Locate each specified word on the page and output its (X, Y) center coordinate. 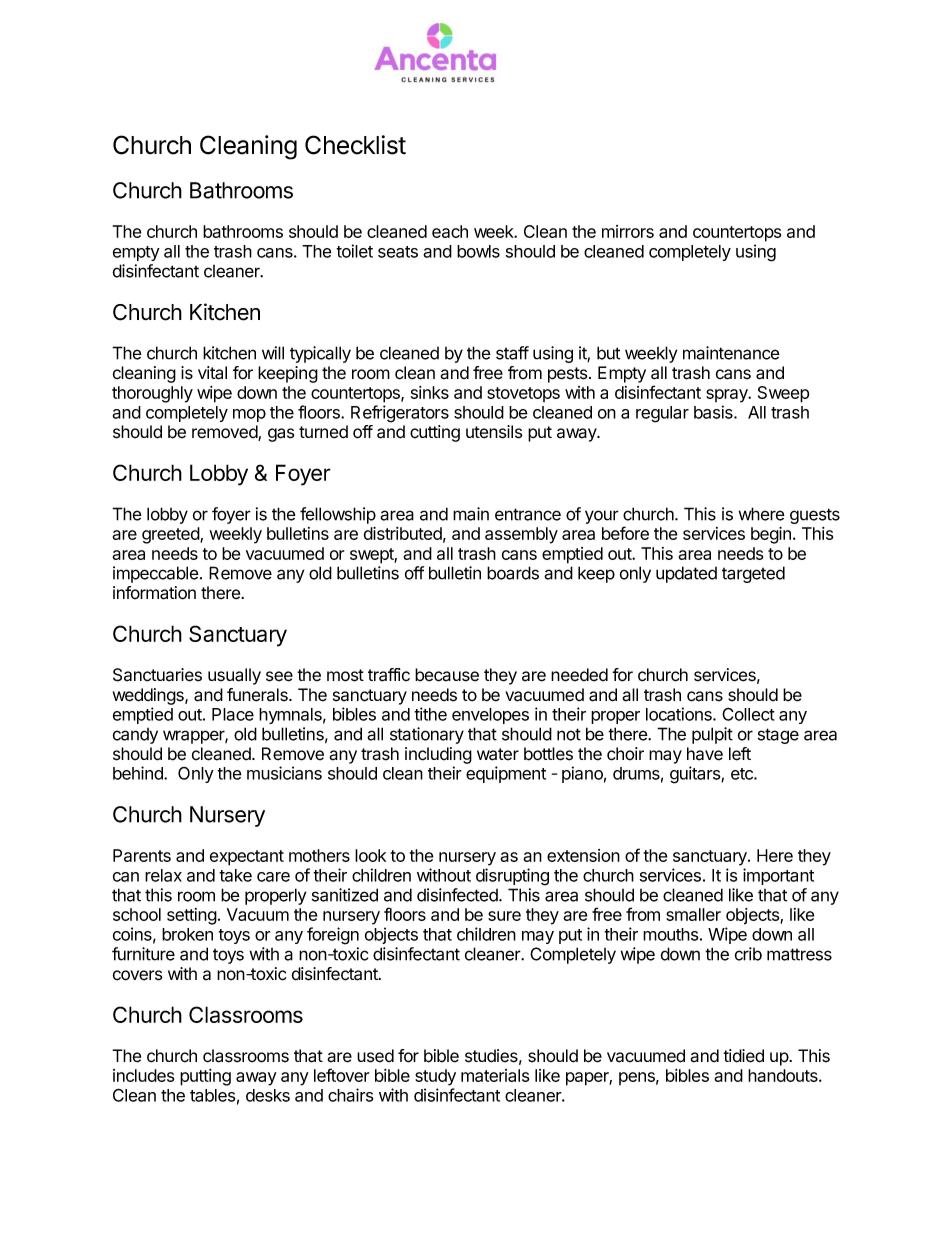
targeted (753, 574)
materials (495, 1075)
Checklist (355, 145)
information (154, 593)
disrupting (512, 877)
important (778, 876)
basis (714, 412)
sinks (430, 392)
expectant (247, 858)
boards (513, 573)
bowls (478, 251)
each (450, 231)
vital (212, 373)
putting (205, 1077)
